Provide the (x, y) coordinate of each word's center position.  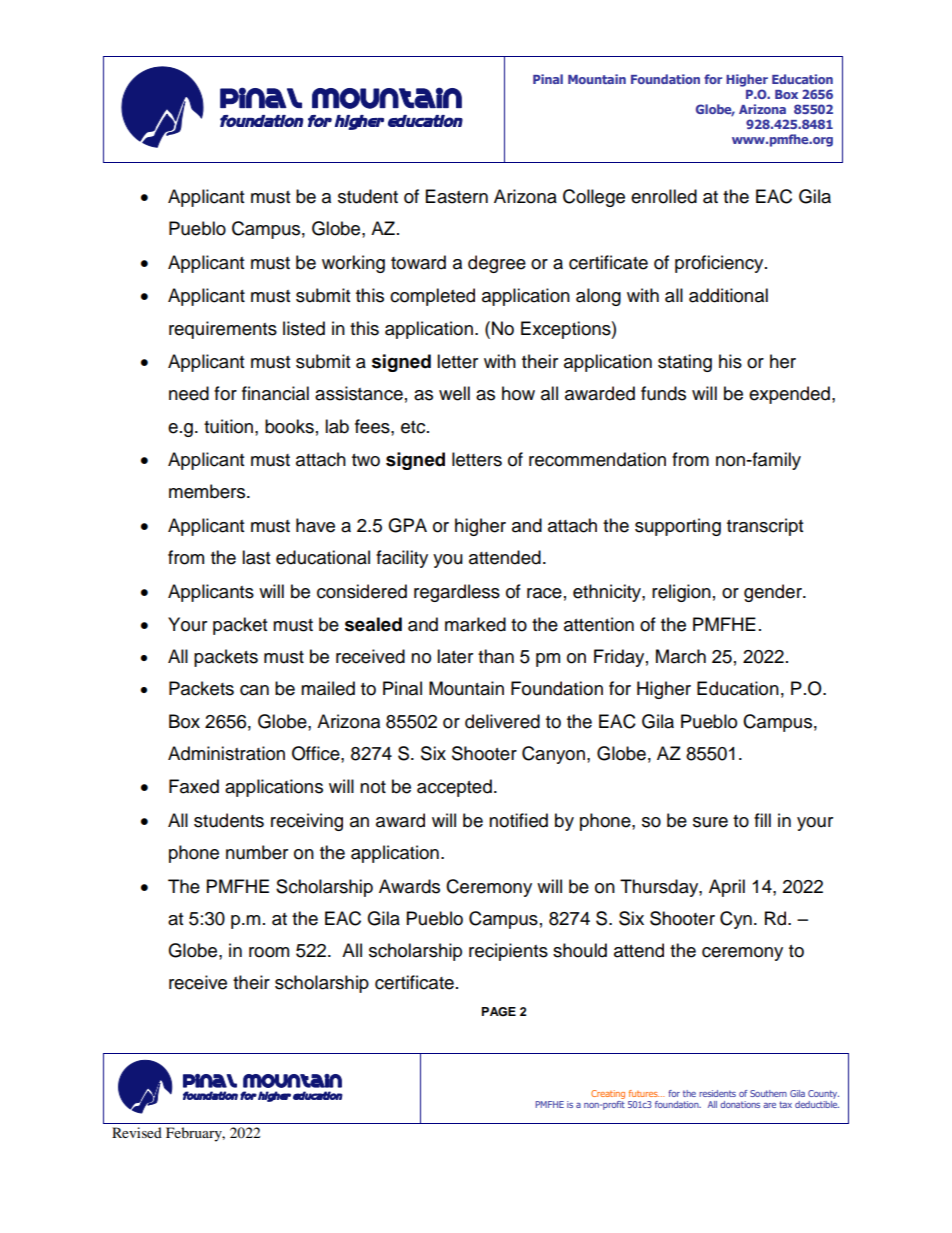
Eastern (457, 196)
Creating (608, 1094)
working (353, 264)
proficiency (720, 264)
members (208, 491)
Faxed (194, 786)
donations (740, 1104)
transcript (765, 527)
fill (762, 820)
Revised (137, 1132)
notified (518, 820)
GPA (407, 525)
